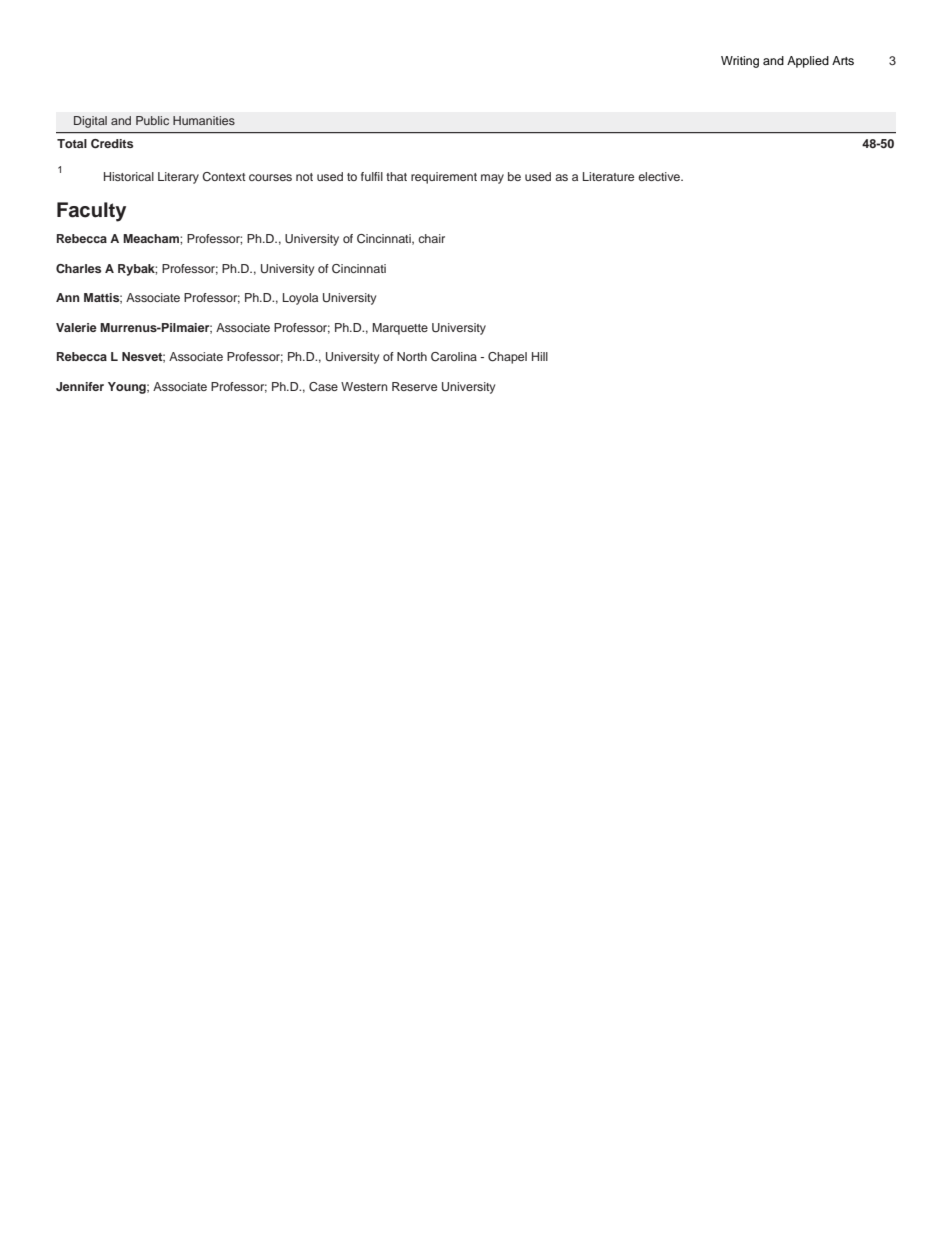 The width and height of the screenshot is (952, 1233). Describe the element at coordinates (431, 238) in the screenshot. I see `chair` at that location.
